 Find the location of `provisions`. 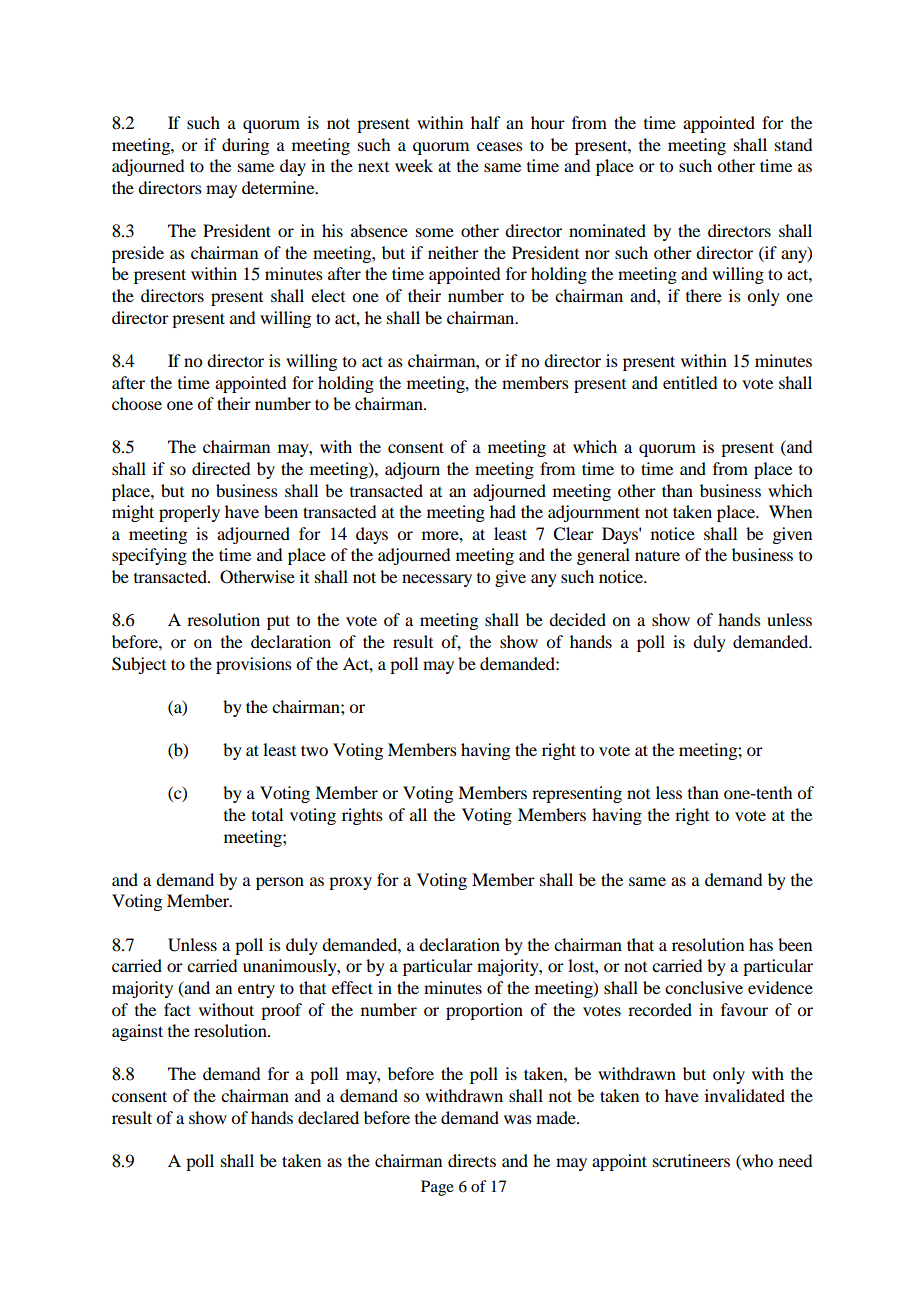

provisions is located at coordinates (254, 665).
